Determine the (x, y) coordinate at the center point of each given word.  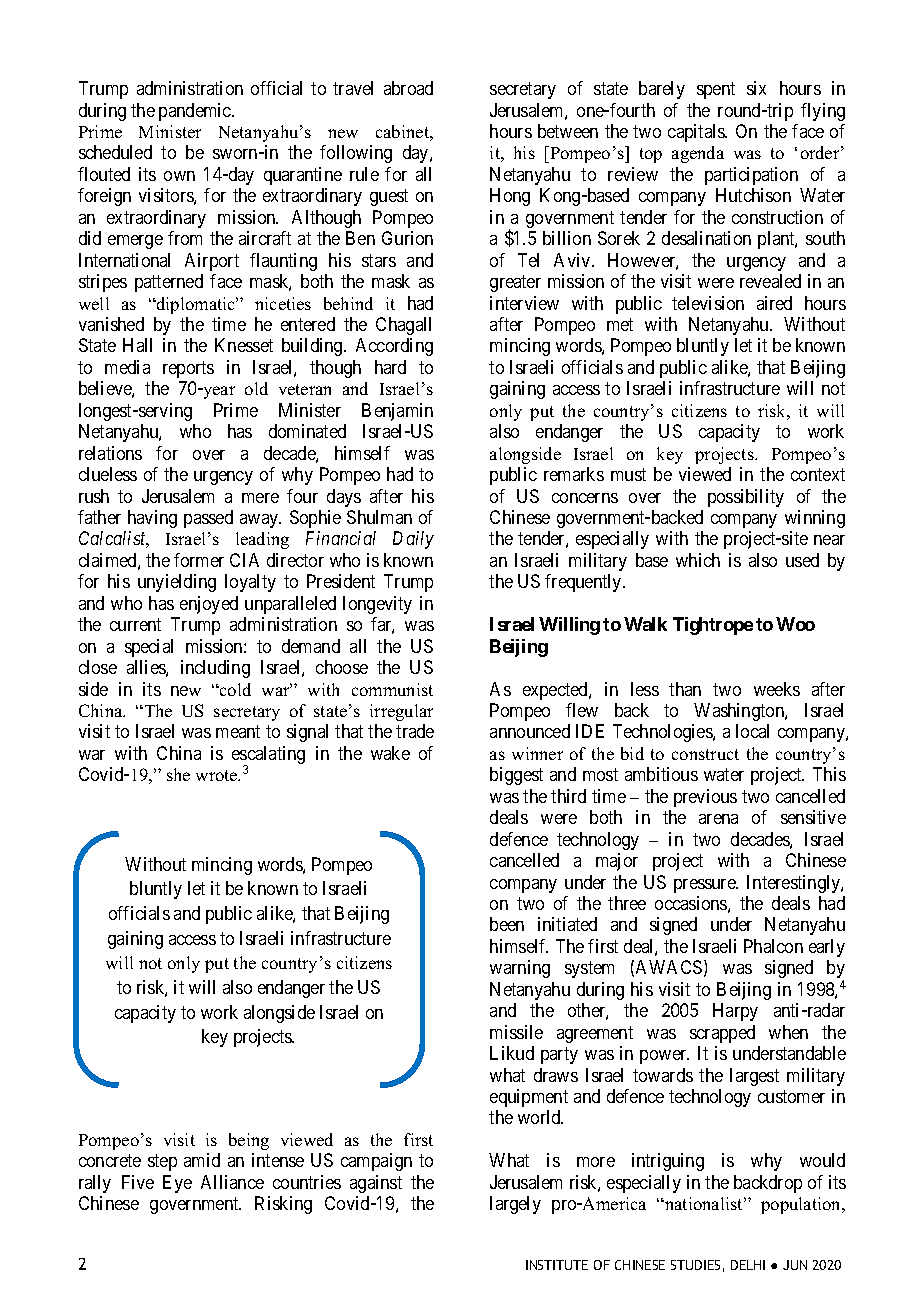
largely (515, 1205)
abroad (408, 88)
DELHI (748, 1265)
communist (392, 689)
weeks (777, 689)
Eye (177, 1184)
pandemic (196, 112)
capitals (697, 133)
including (215, 669)
